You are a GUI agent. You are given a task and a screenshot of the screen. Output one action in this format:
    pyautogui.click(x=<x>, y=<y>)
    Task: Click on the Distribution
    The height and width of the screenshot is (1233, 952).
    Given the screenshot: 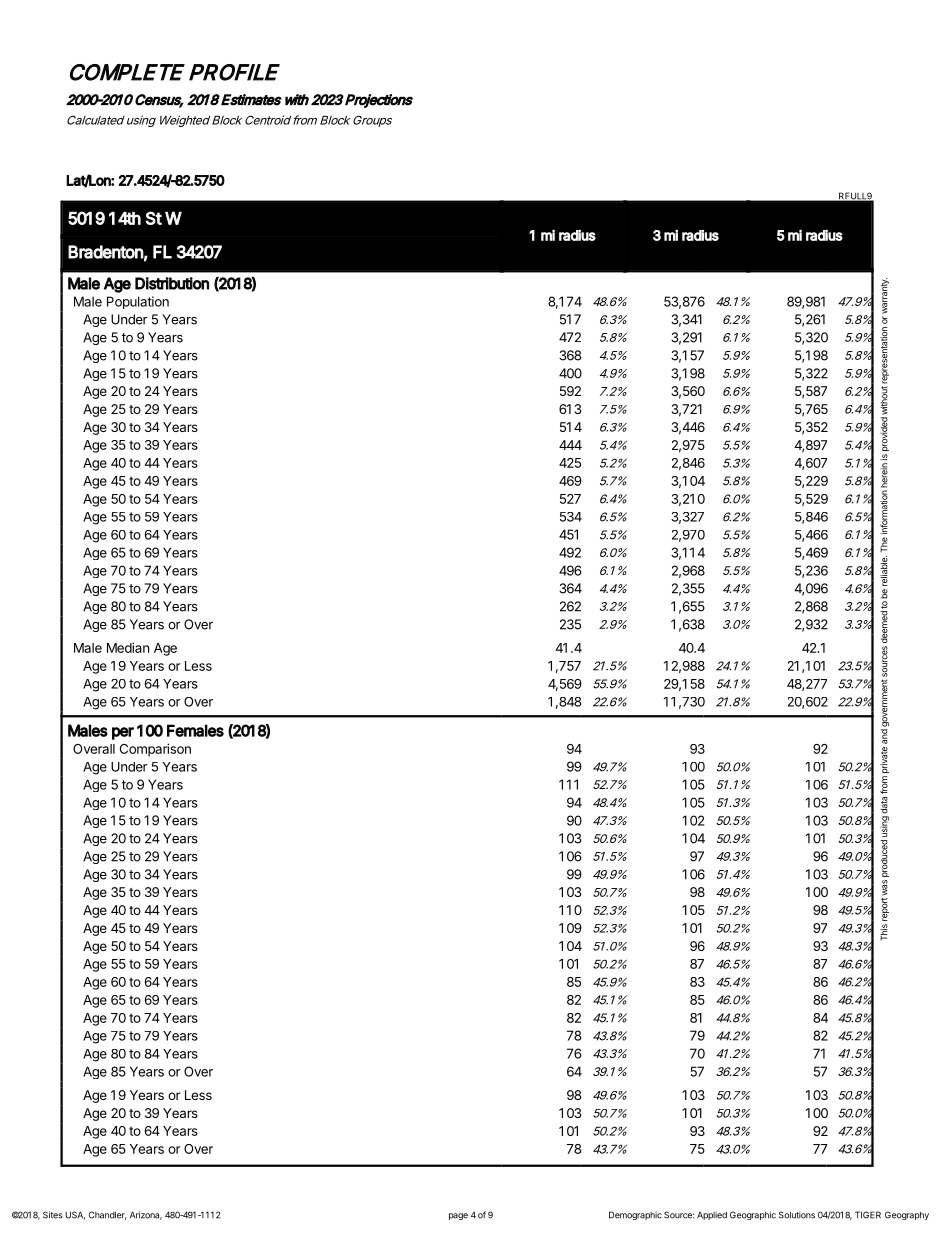 What is the action you would take?
    pyautogui.click(x=172, y=283)
